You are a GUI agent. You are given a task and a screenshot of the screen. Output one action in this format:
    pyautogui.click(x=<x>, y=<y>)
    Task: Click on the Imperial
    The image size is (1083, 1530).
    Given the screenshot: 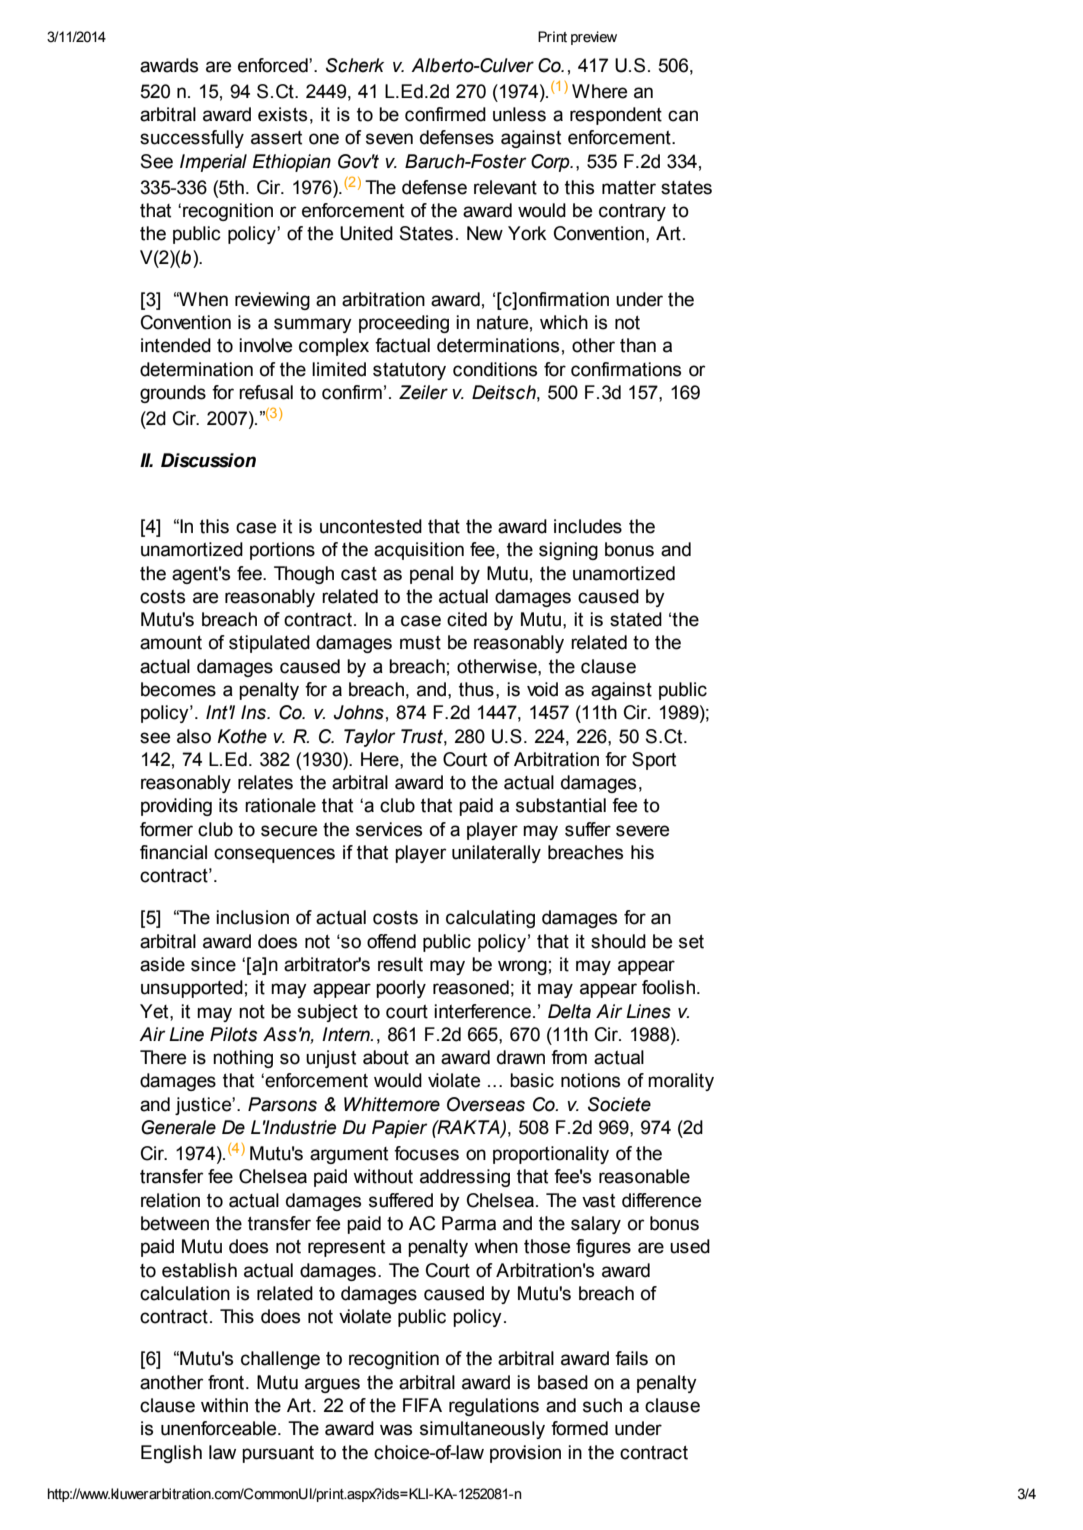 What is the action you would take?
    pyautogui.click(x=213, y=163)
